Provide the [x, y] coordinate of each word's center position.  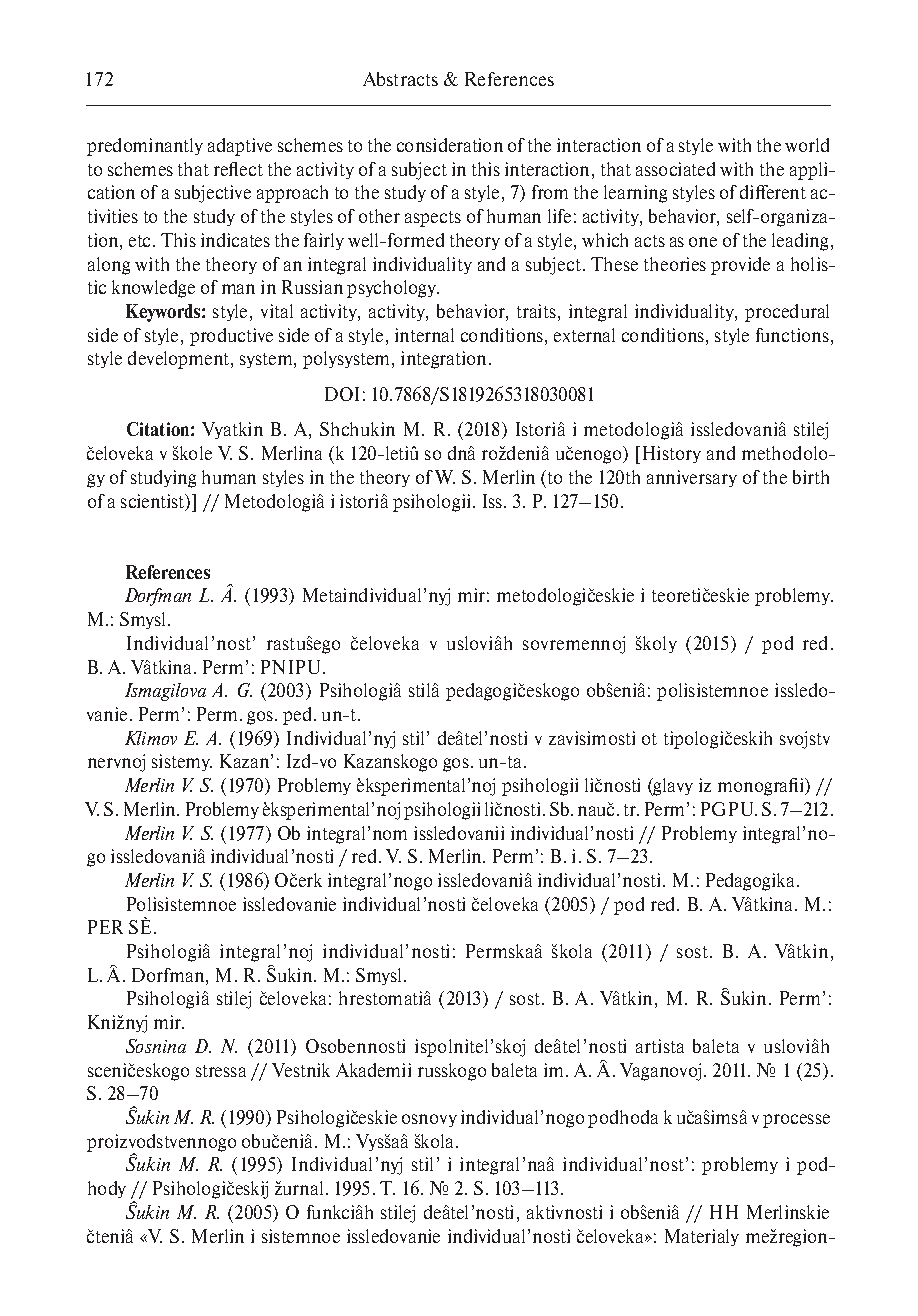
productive [231, 337]
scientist [154, 502]
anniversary [692, 478]
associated [675, 169]
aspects [433, 219]
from [550, 192]
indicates [235, 240]
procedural [787, 313]
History [672, 454]
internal [424, 335]
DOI [342, 394]
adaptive [240, 147]
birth [811, 477]
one [703, 242]
